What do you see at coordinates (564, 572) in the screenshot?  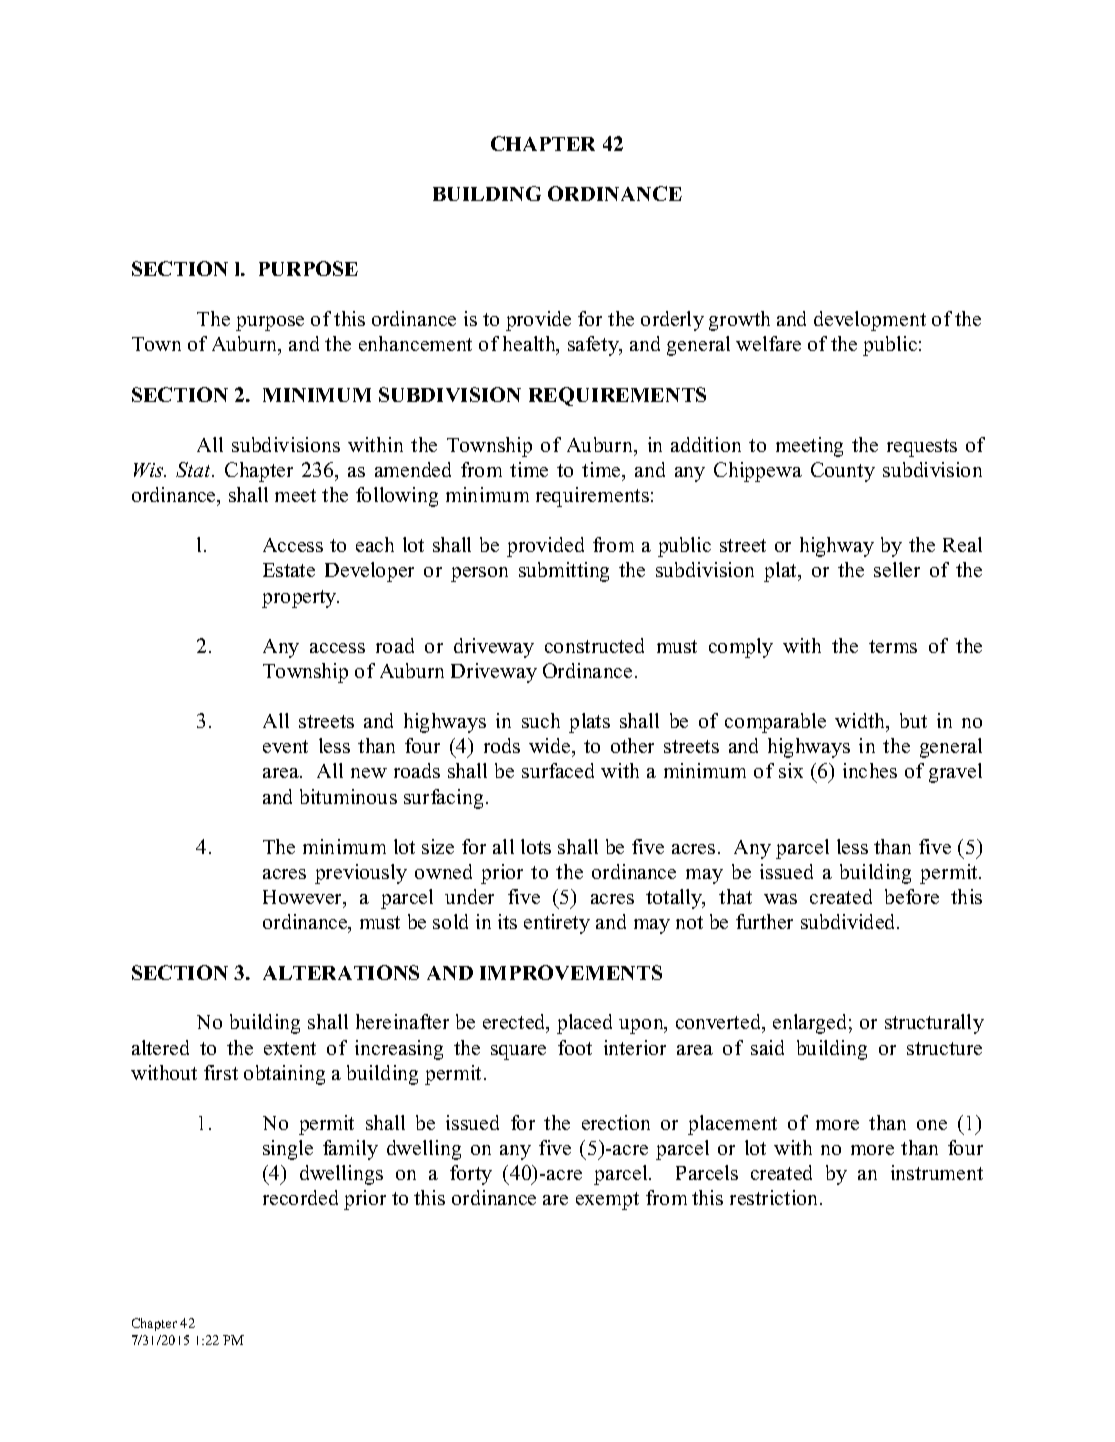 I see `submitting` at bounding box center [564, 572].
